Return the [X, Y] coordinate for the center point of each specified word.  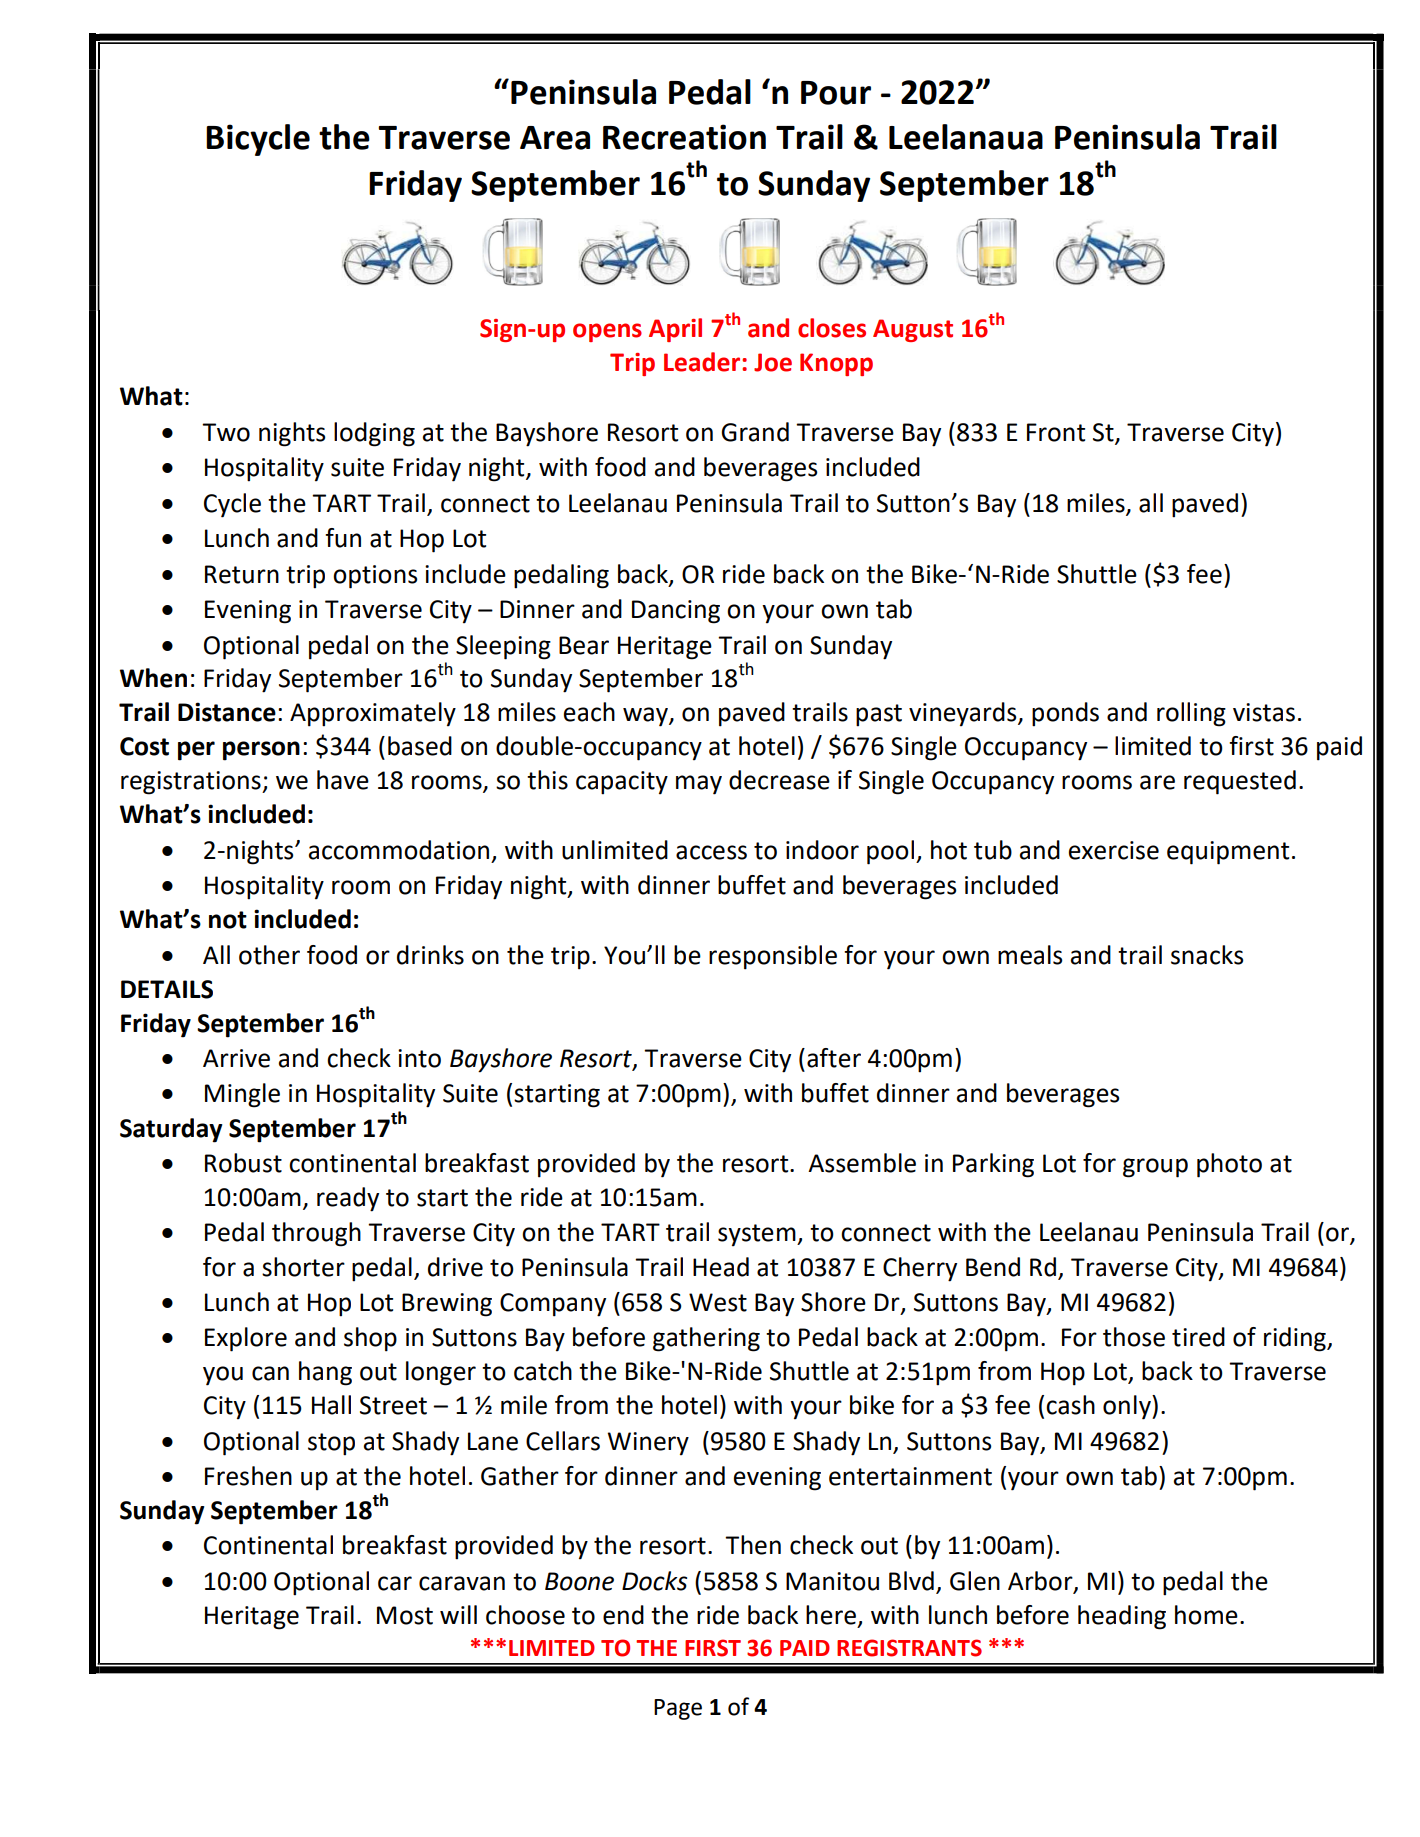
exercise [1114, 850]
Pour [836, 93]
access [711, 852]
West [718, 1302]
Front [1056, 432]
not [228, 920]
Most [405, 1615]
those [1134, 1337]
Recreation [684, 137]
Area [555, 138]
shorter [303, 1267]
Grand [755, 432]
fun [343, 538]
